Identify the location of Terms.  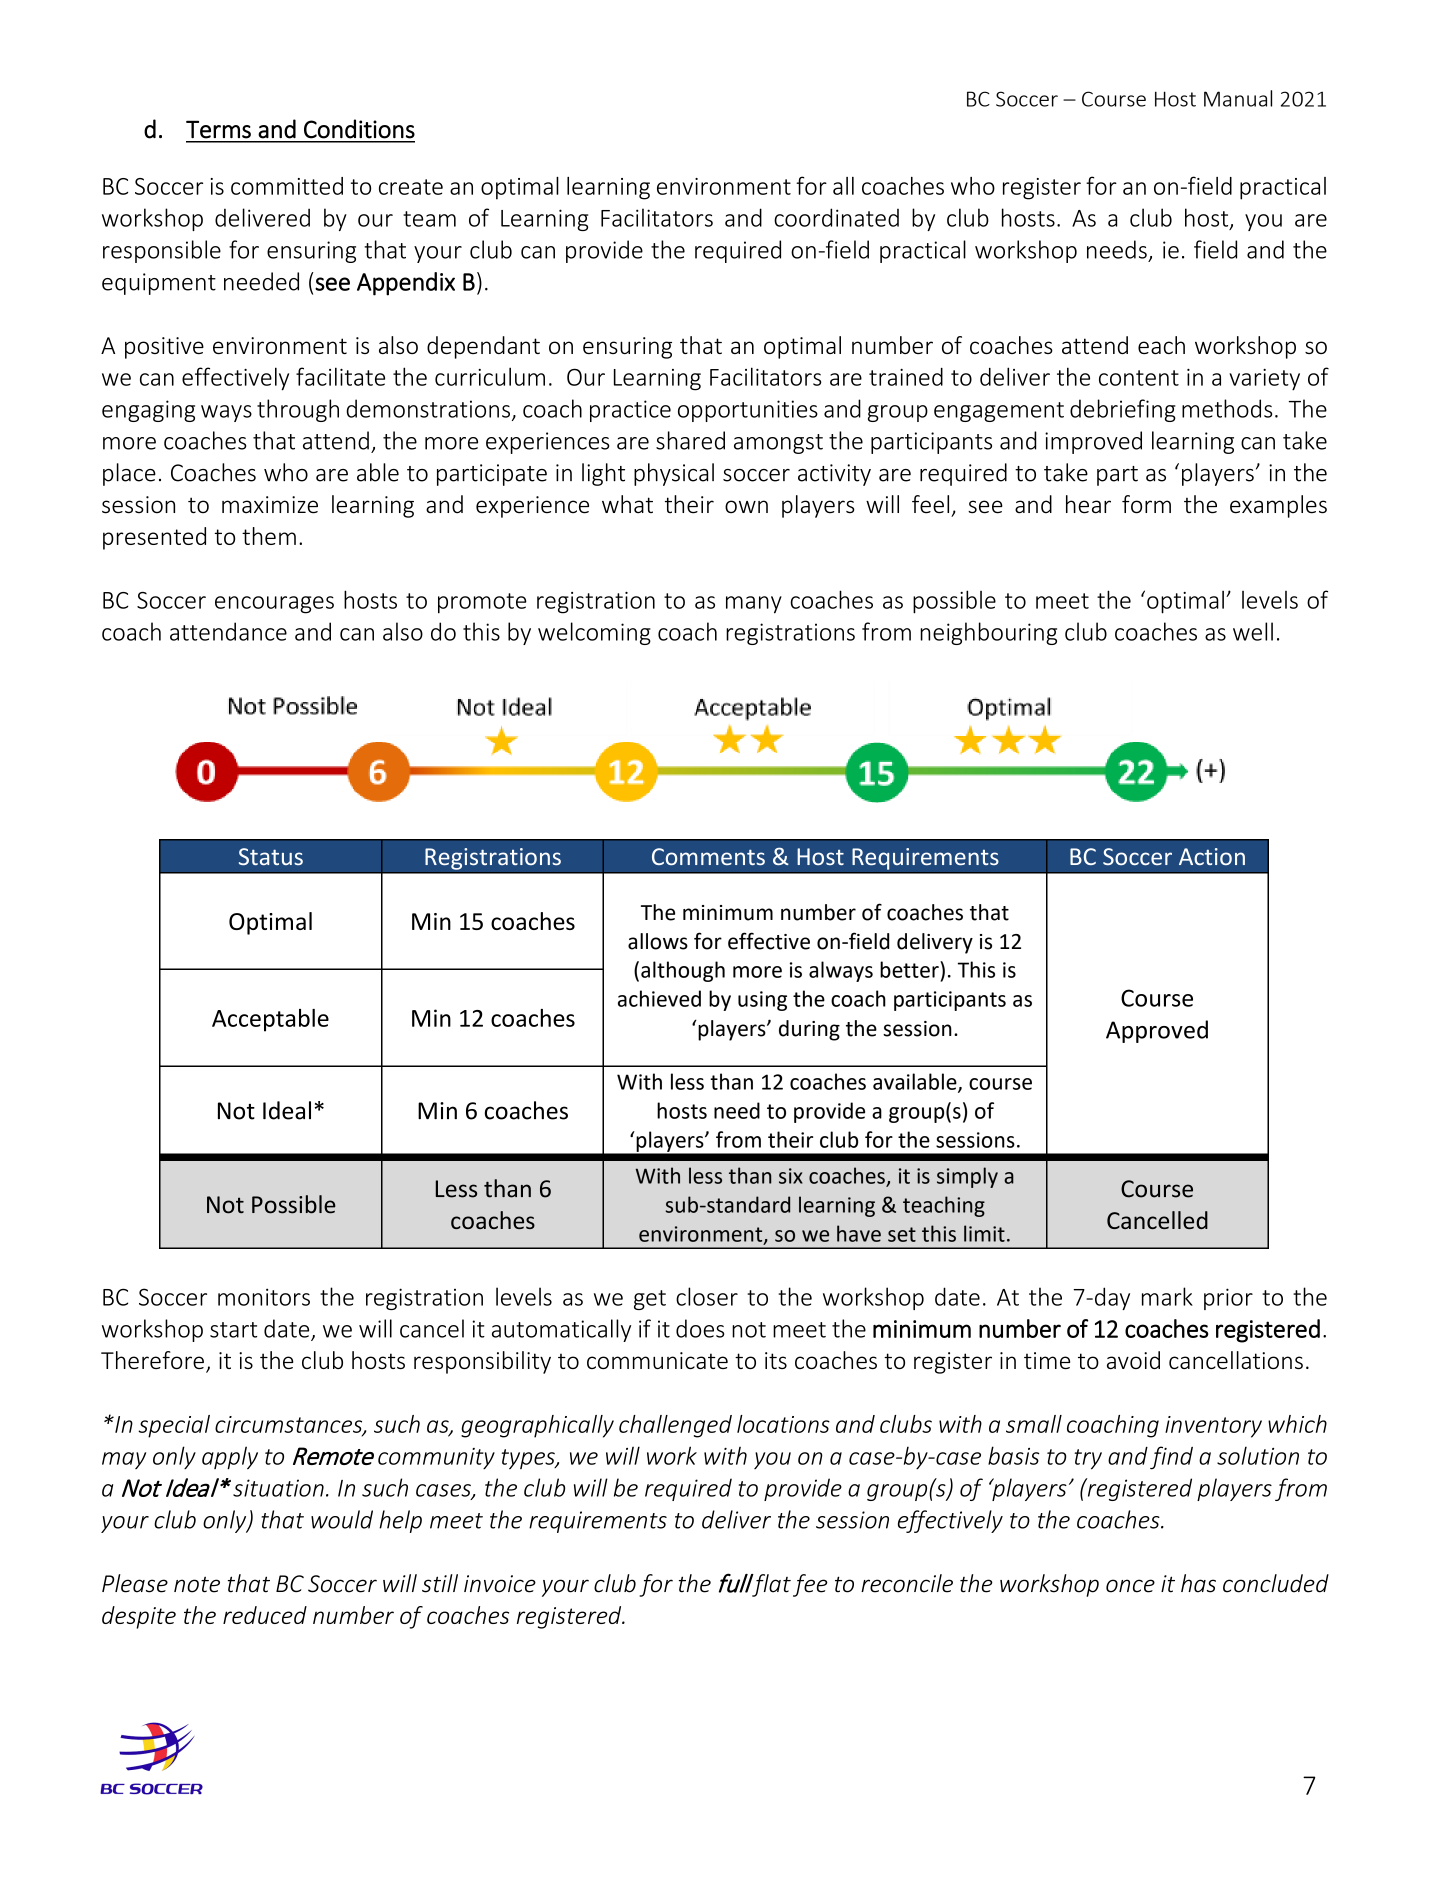
(218, 129).
